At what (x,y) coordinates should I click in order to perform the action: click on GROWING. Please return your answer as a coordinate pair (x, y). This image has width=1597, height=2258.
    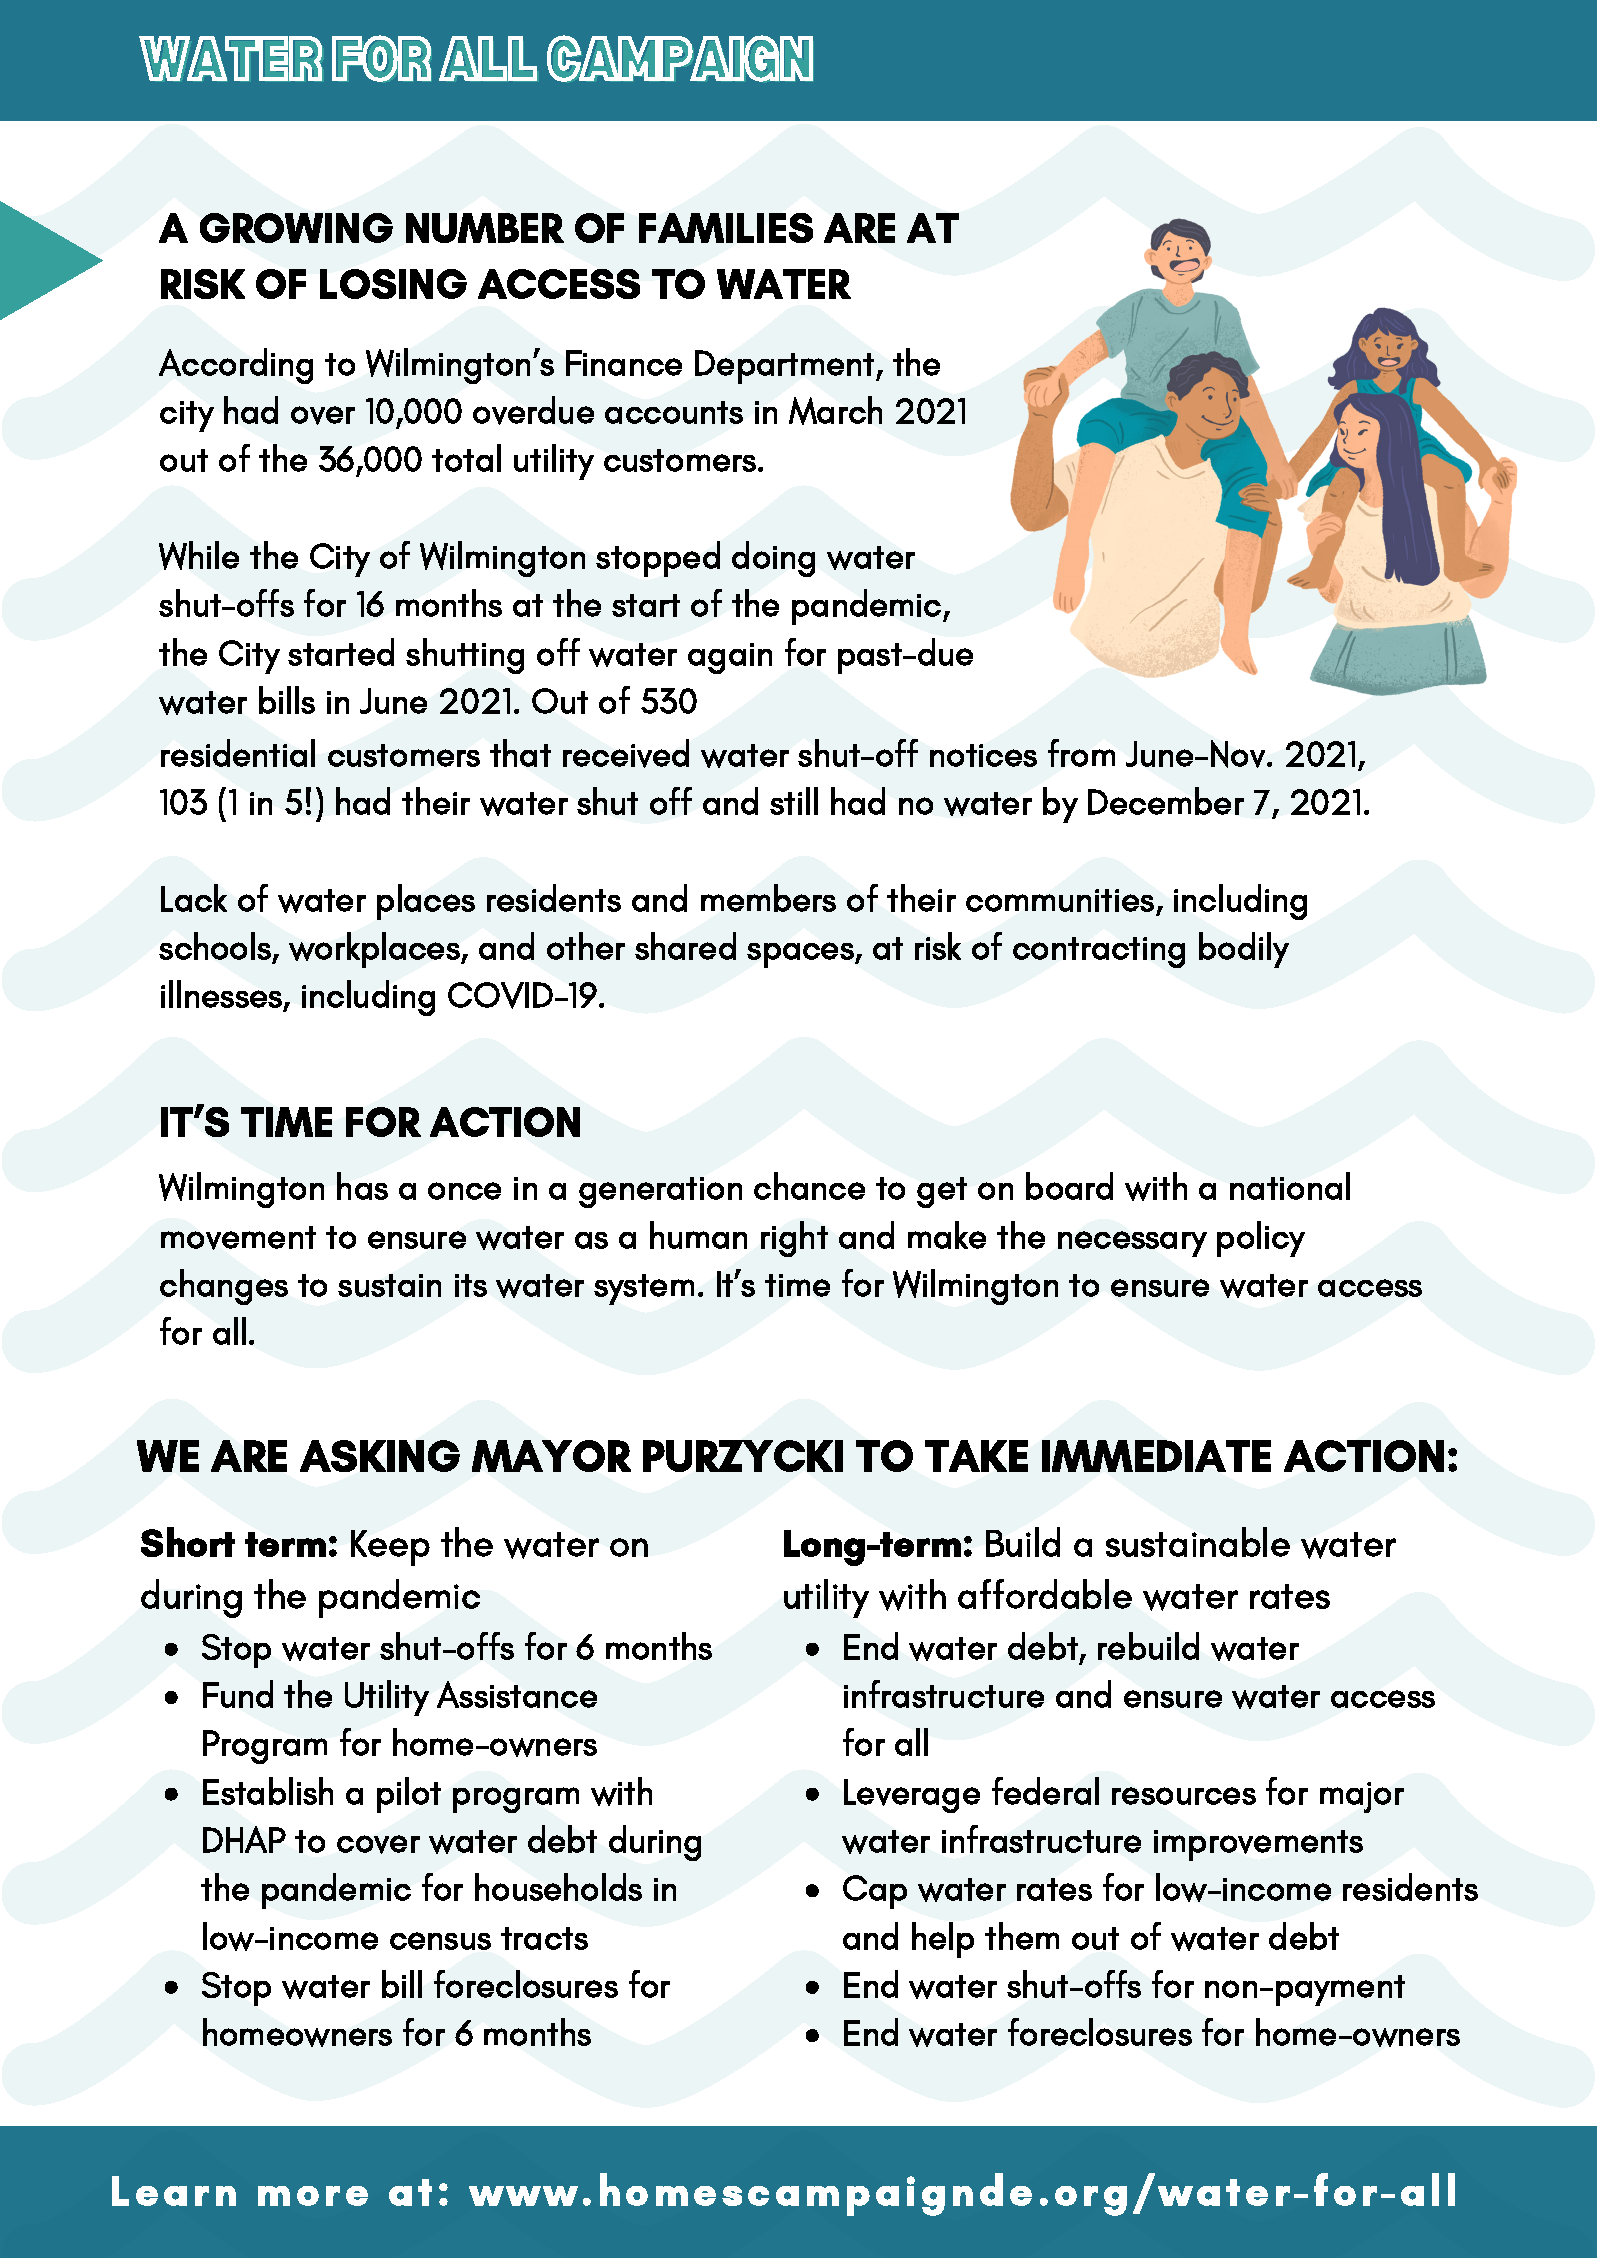
    Looking at the image, I should click on (296, 228).
